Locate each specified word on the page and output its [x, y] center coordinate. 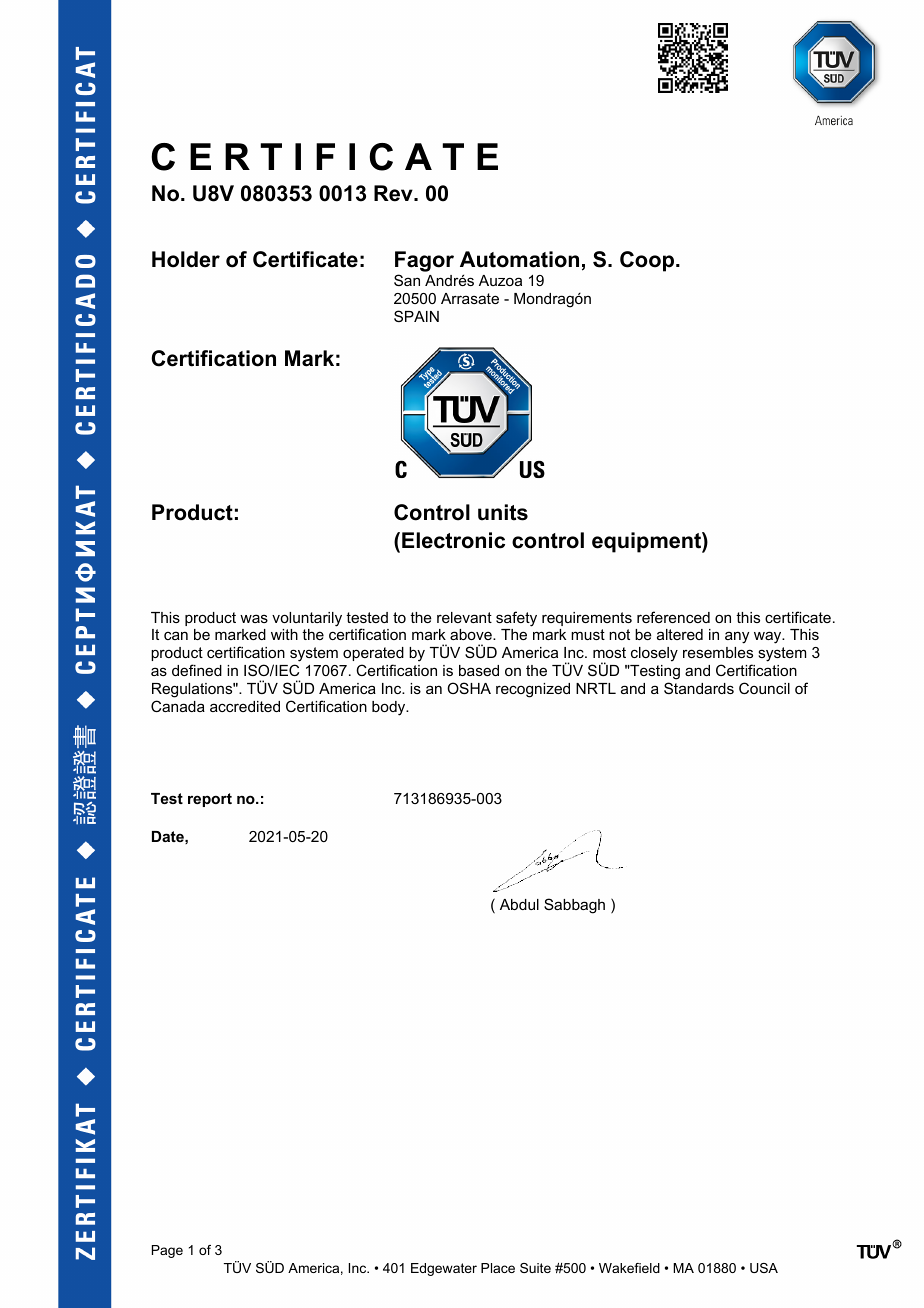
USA [764, 1268]
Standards [699, 688]
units [503, 512]
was [254, 618]
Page [167, 1251]
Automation [519, 259]
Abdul [519, 904]
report [210, 800]
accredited [245, 706]
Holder [186, 259]
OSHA [469, 688]
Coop [647, 261]
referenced [673, 617]
